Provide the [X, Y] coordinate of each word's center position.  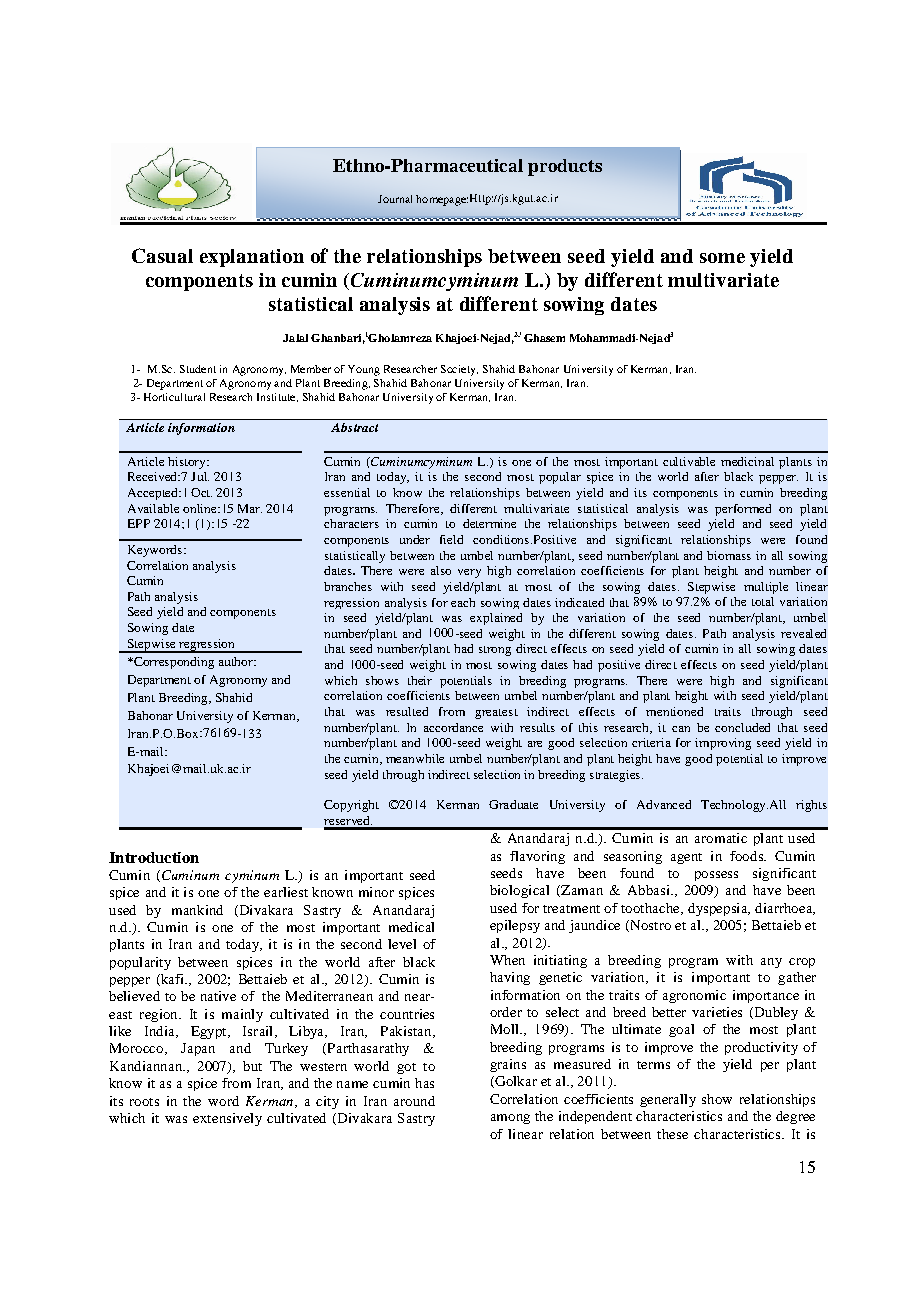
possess [716, 876]
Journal [395, 199]
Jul [200, 476]
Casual [162, 255]
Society [459, 370]
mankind [197, 910]
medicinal [747, 461]
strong [495, 651]
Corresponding [172, 663]
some [722, 258]
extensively [227, 1119]
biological [519, 891]
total [763, 601]
